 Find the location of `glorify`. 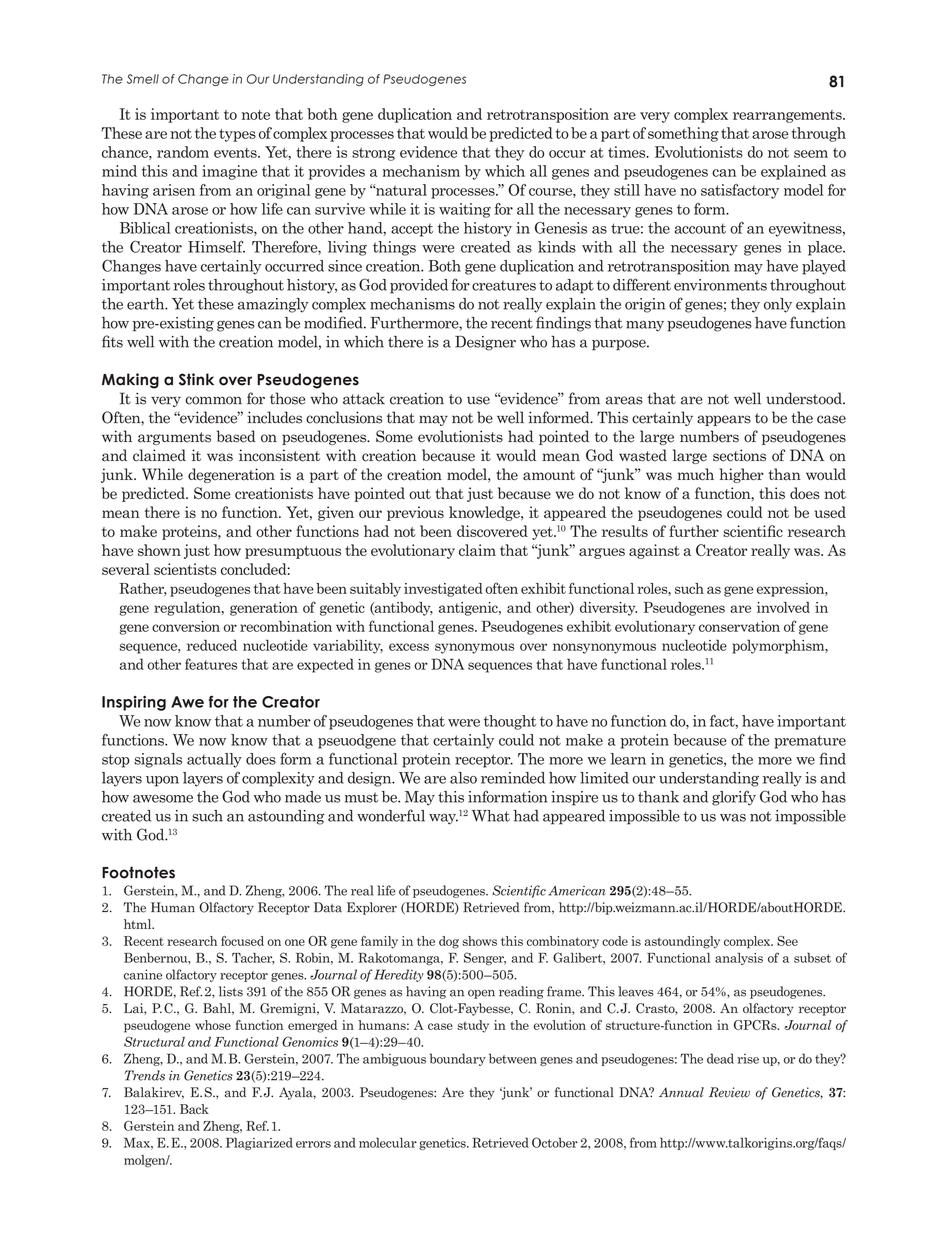

glorify is located at coordinates (734, 798).
